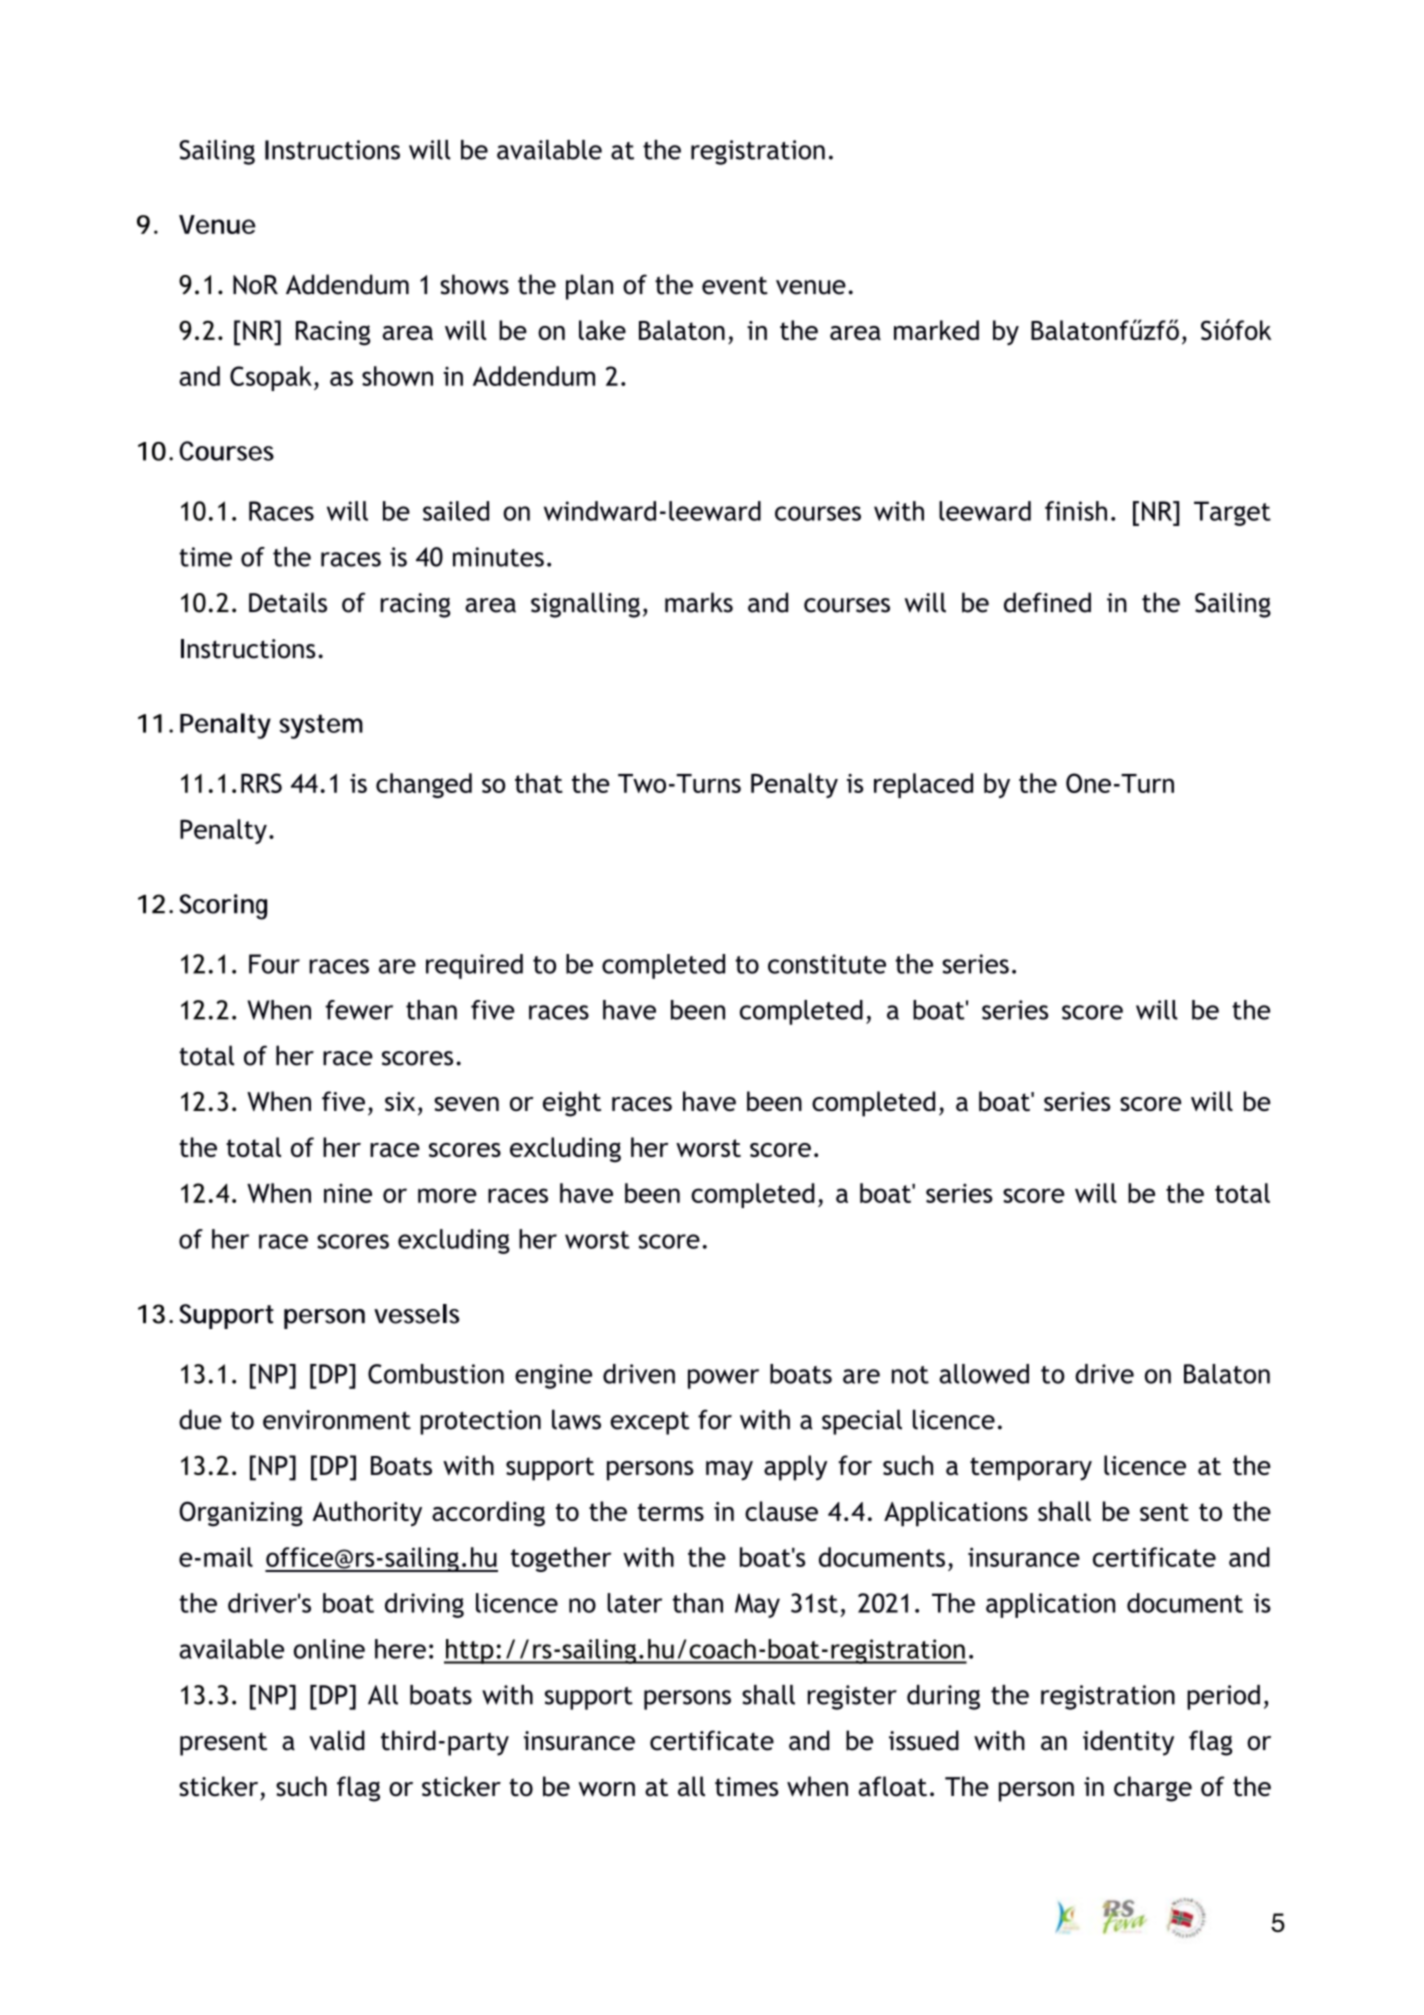 The image size is (1424, 2015). What do you see at coordinates (417, 1314) in the document?
I see `vessels` at bounding box center [417, 1314].
